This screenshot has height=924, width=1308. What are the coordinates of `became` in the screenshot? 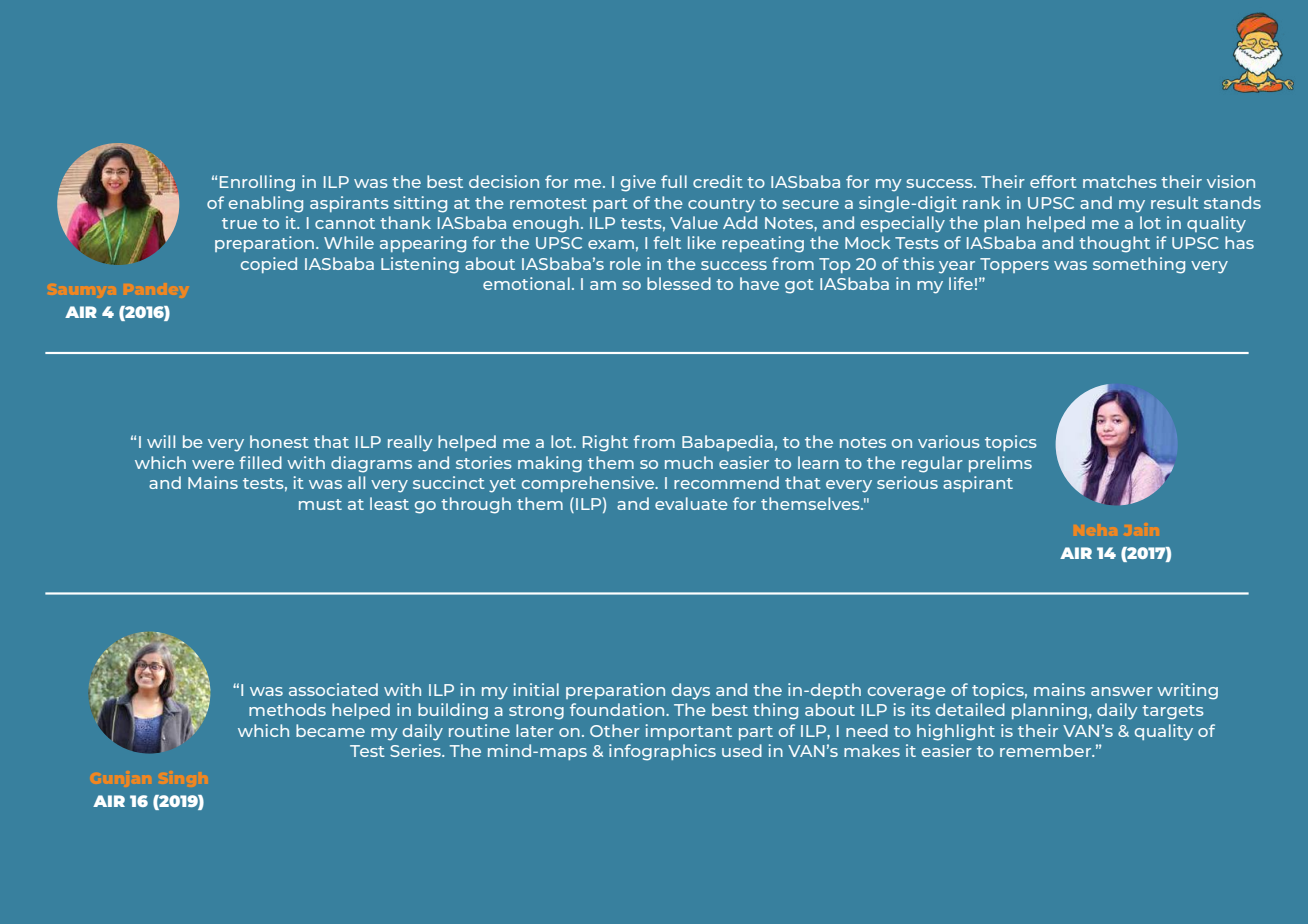 It's located at (330, 730).
